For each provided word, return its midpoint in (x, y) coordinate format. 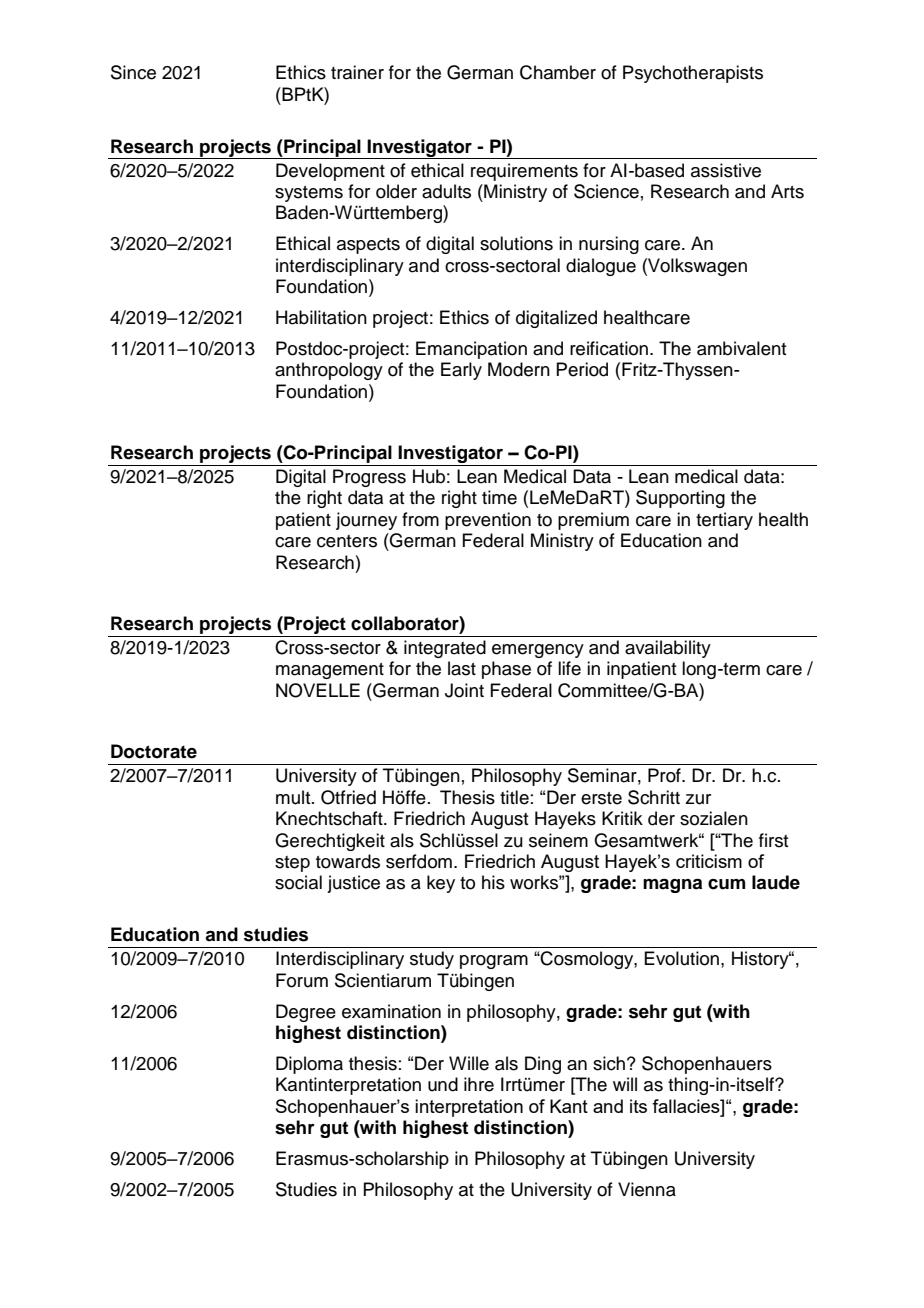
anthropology (329, 371)
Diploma (309, 1065)
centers (347, 541)
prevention (488, 521)
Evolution (681, 958)
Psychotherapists (693, 74)
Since (133, 72)
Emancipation (471, 350)
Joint (464, 690)
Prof (665, 775)
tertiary (724, 521)
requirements (524, 172)
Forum (302, 980)
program (494, 962)
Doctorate (154, 751)
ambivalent (741, 348)
